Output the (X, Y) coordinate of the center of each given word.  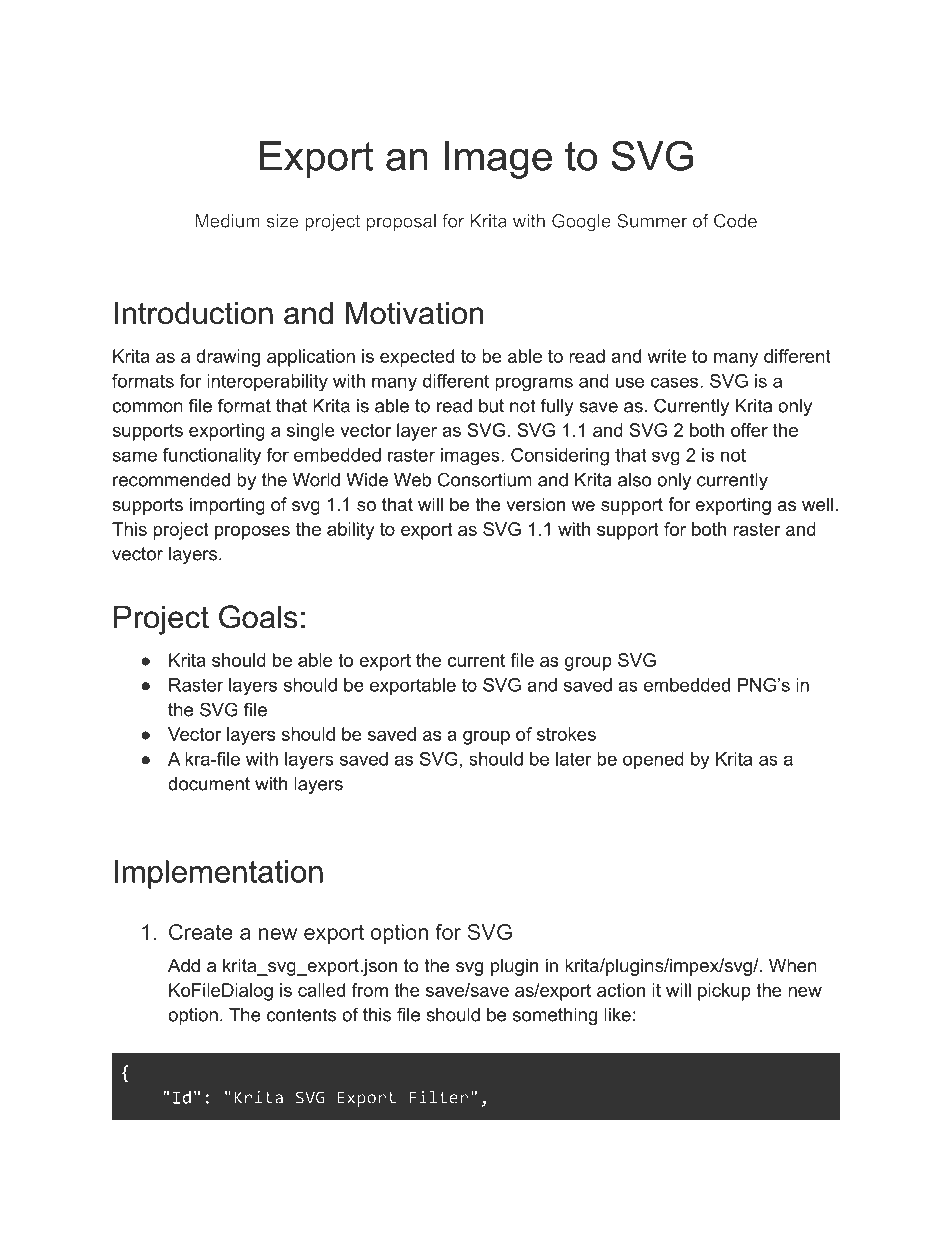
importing (227, 506)
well (817, 504)
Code (735, 221)
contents (301, 1015)
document (209, 784)
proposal (401, 222)
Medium (227, 221)
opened (653, 761)
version (535, 504)
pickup (724, 992)
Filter (438, 1097)
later (574, 759)
